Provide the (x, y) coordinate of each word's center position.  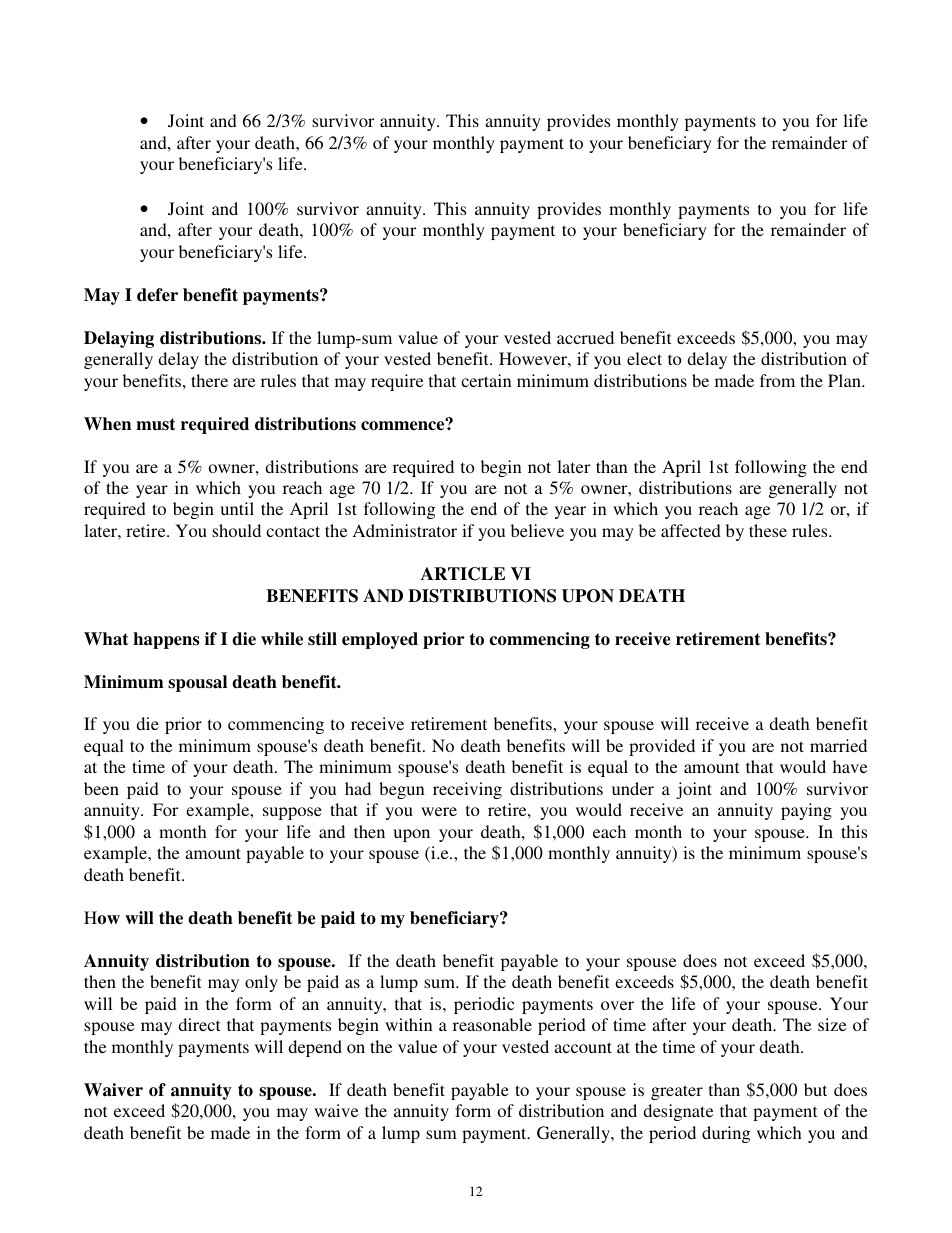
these (768, 530)
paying (806, 811)
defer (157, 295)
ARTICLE (463, 574)
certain (486, 380)
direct (199, 1024)
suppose (292, 813)
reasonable (492, 1024)
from (777, 380)
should (236, 530)
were (439, 811)
